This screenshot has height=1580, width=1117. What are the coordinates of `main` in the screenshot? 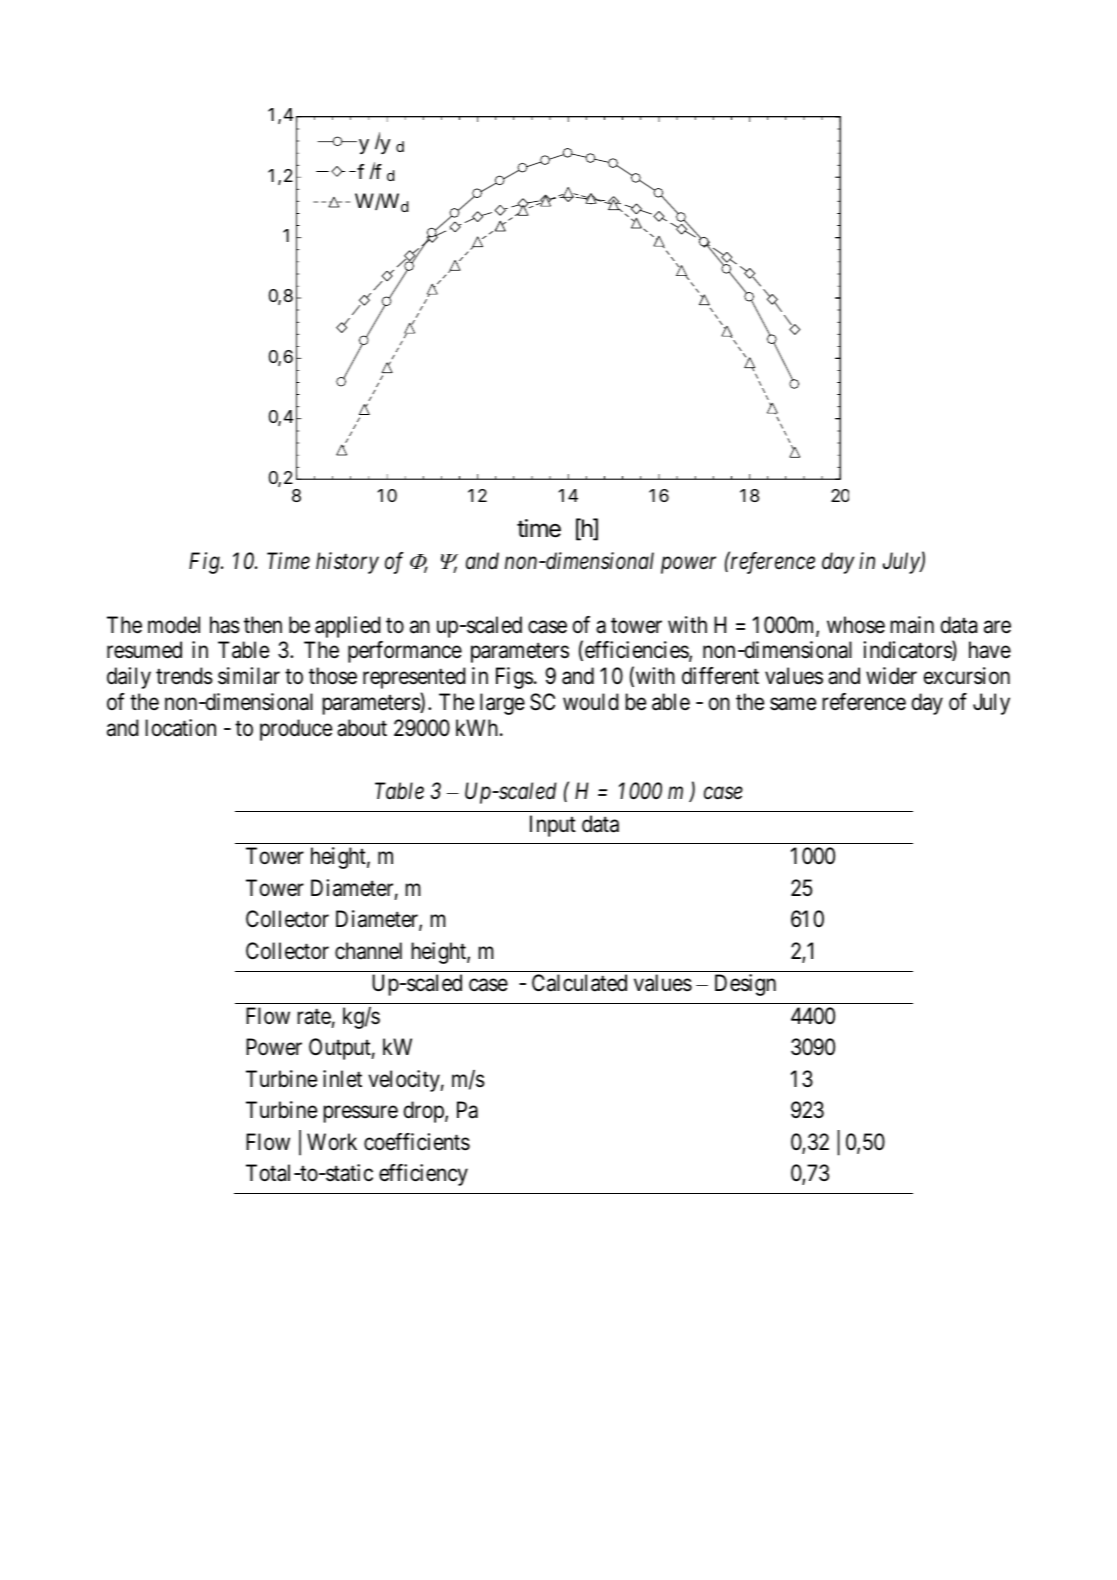 It's located at (912, 625).
